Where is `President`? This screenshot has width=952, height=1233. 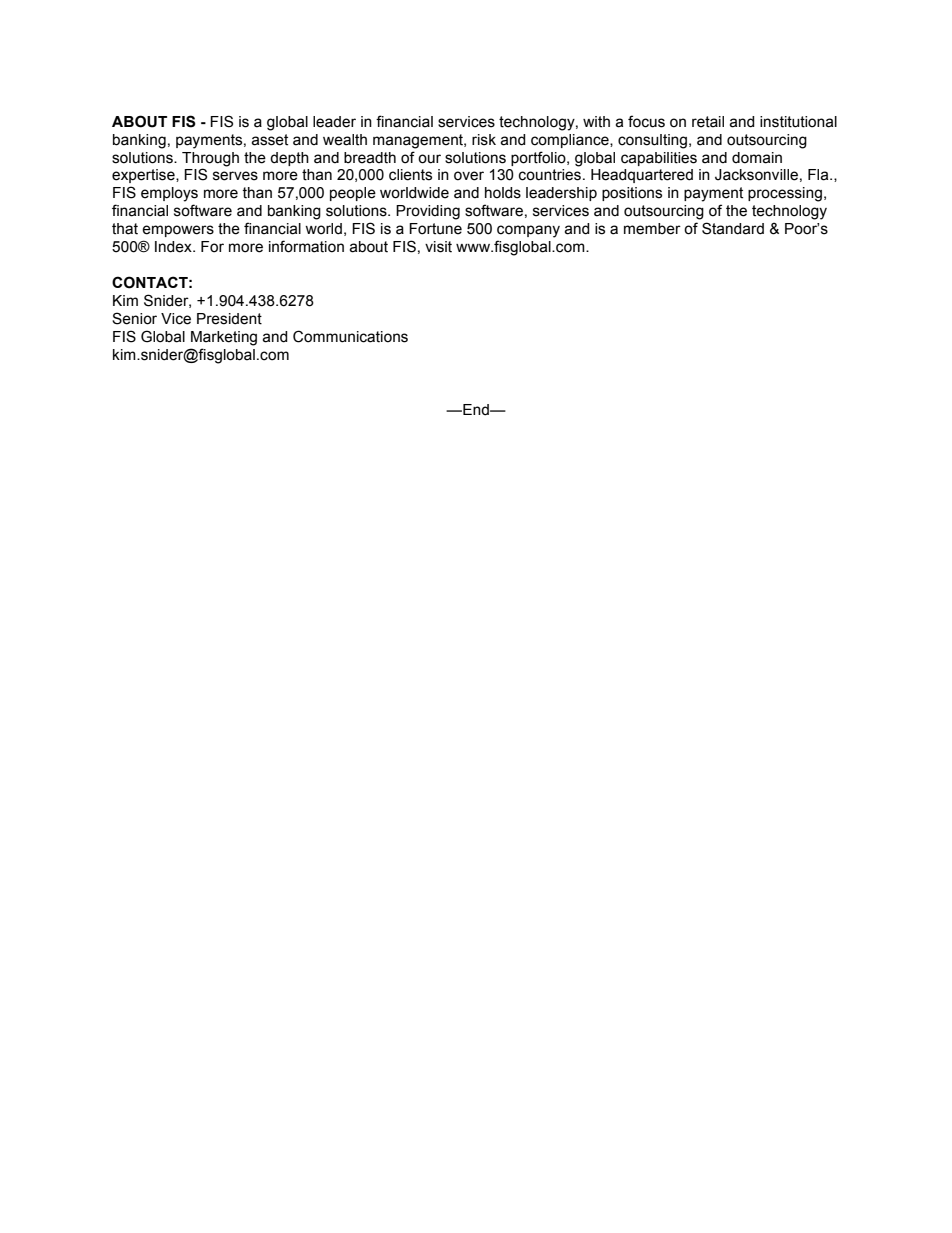
President is located at coordinates (229, 319).
